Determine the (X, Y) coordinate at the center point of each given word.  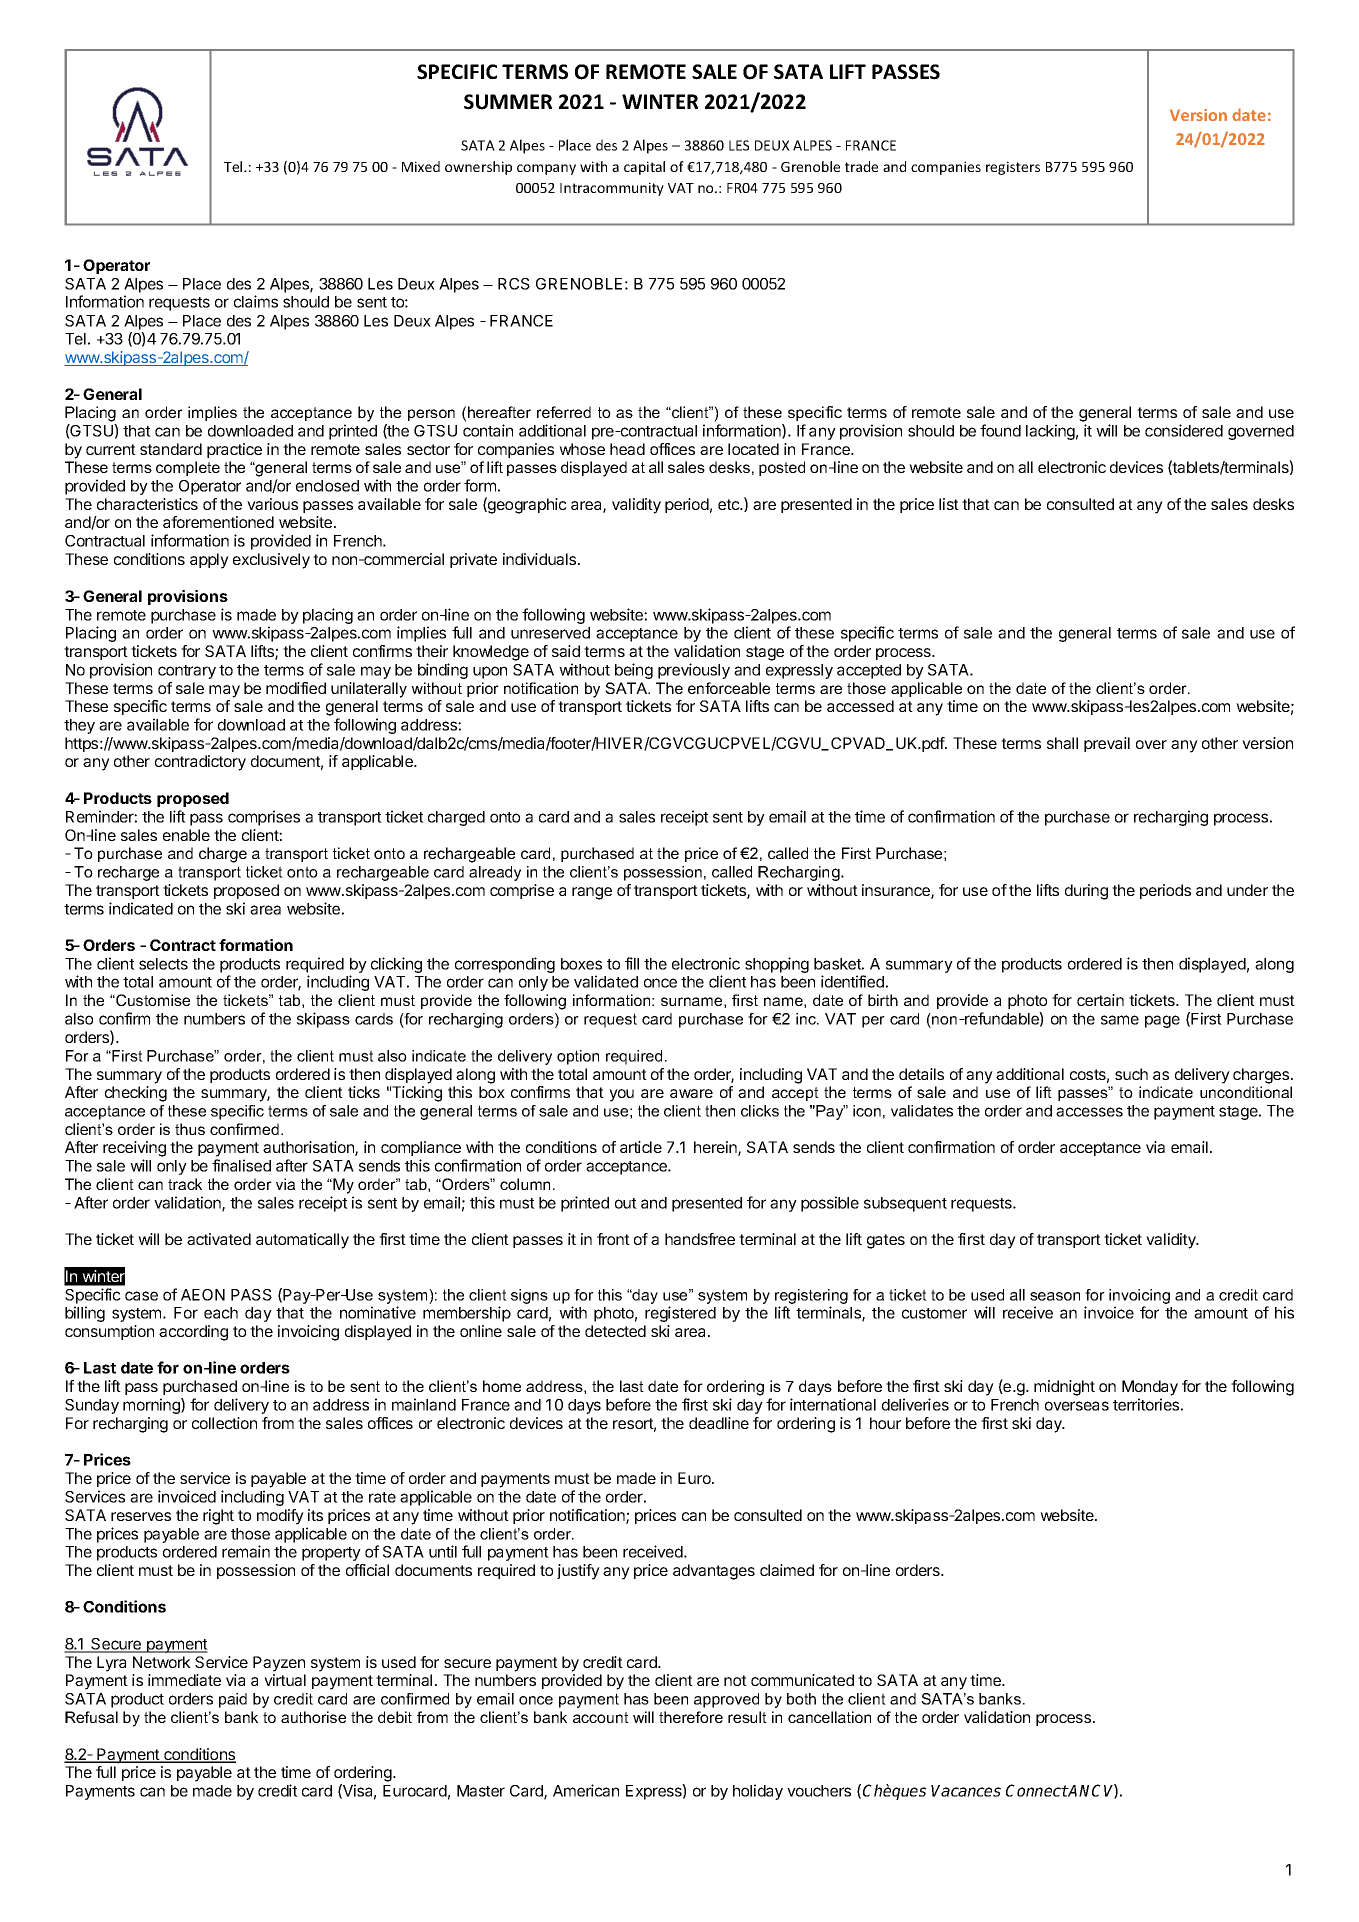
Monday (1150, 1388)
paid (233, 1700)
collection (224, 1423)
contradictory (200, 763)
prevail (1107, 744)
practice (234, 450)
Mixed (421, 166)
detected (615, 1331)
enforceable (729, 688)
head (627, 449)
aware (691, 1093)
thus (190, 1129)
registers (1013, 168)
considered (1184, 430)
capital (644, 168)
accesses (1089, 1112)
